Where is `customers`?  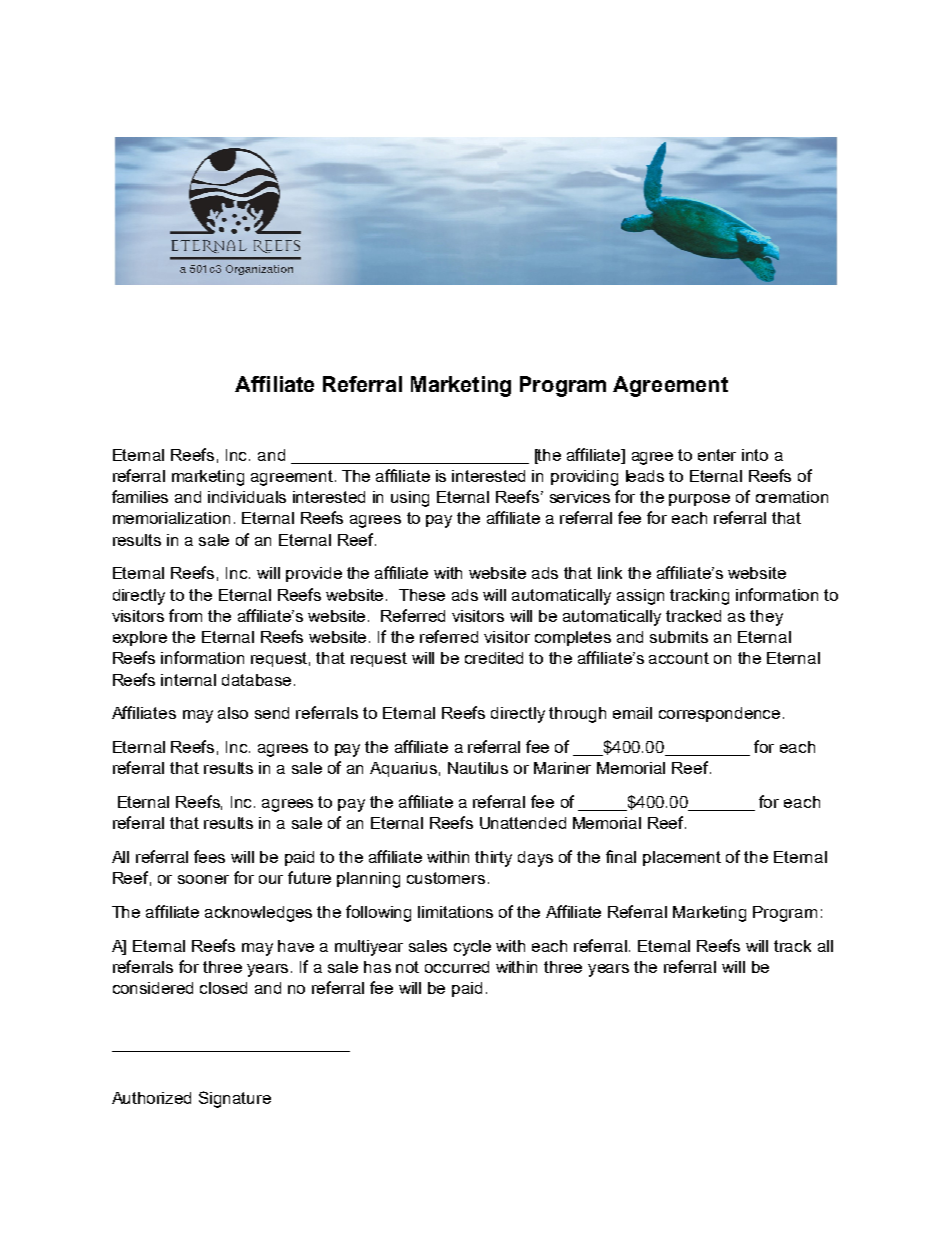
customers is located at coordinates (446, 878).
